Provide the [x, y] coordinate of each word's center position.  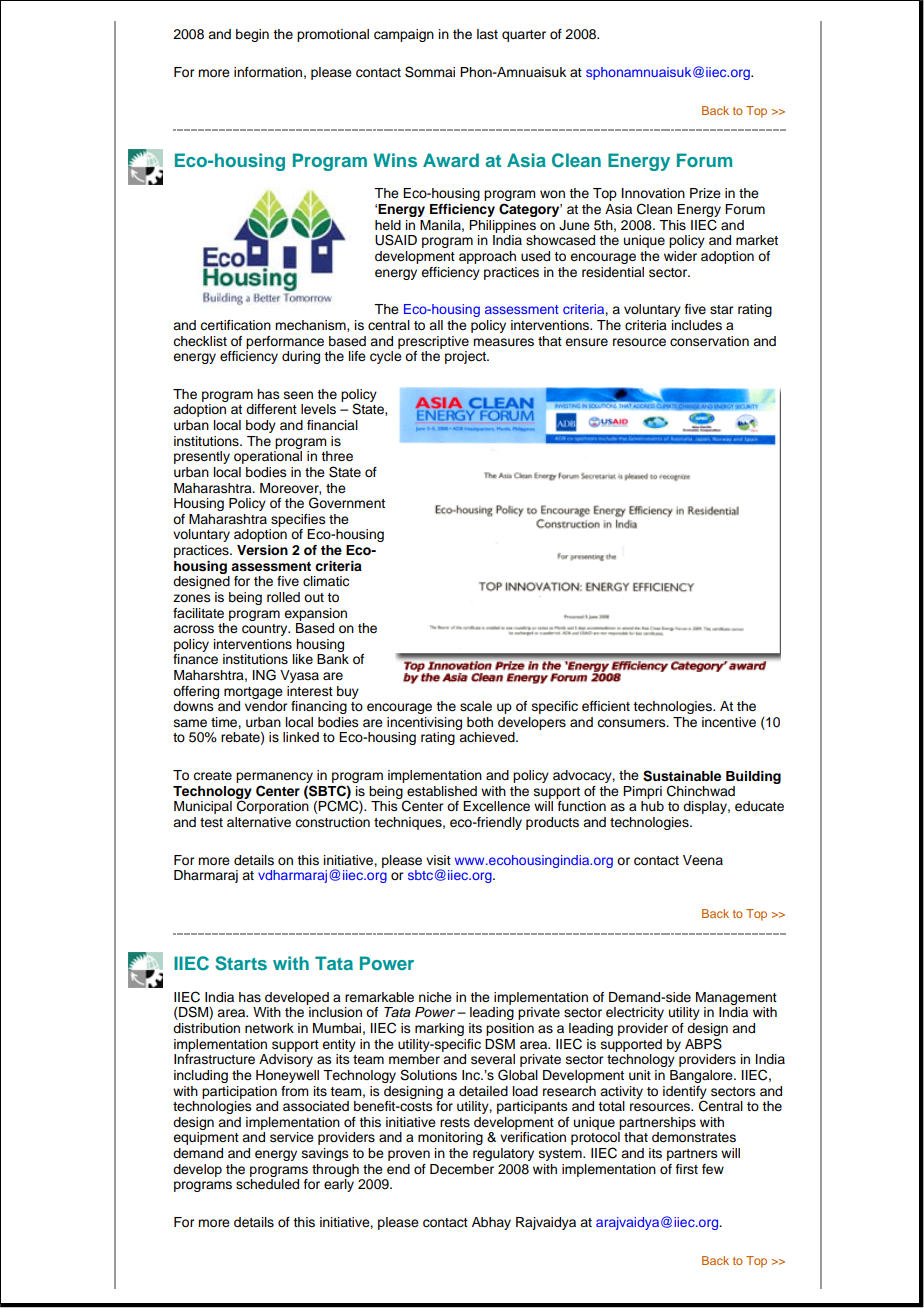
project [466, 357]
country [266, 630]
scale [476, 706]
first [687, 1169]
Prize [705, 193]
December [462, 1169]
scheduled [267, 1184]
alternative [259, 822]
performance [285, 342]
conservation [709, 341]
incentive [729, 722]
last [487, 34]
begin [252, 35]
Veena [703, 860]
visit [438, 860]
